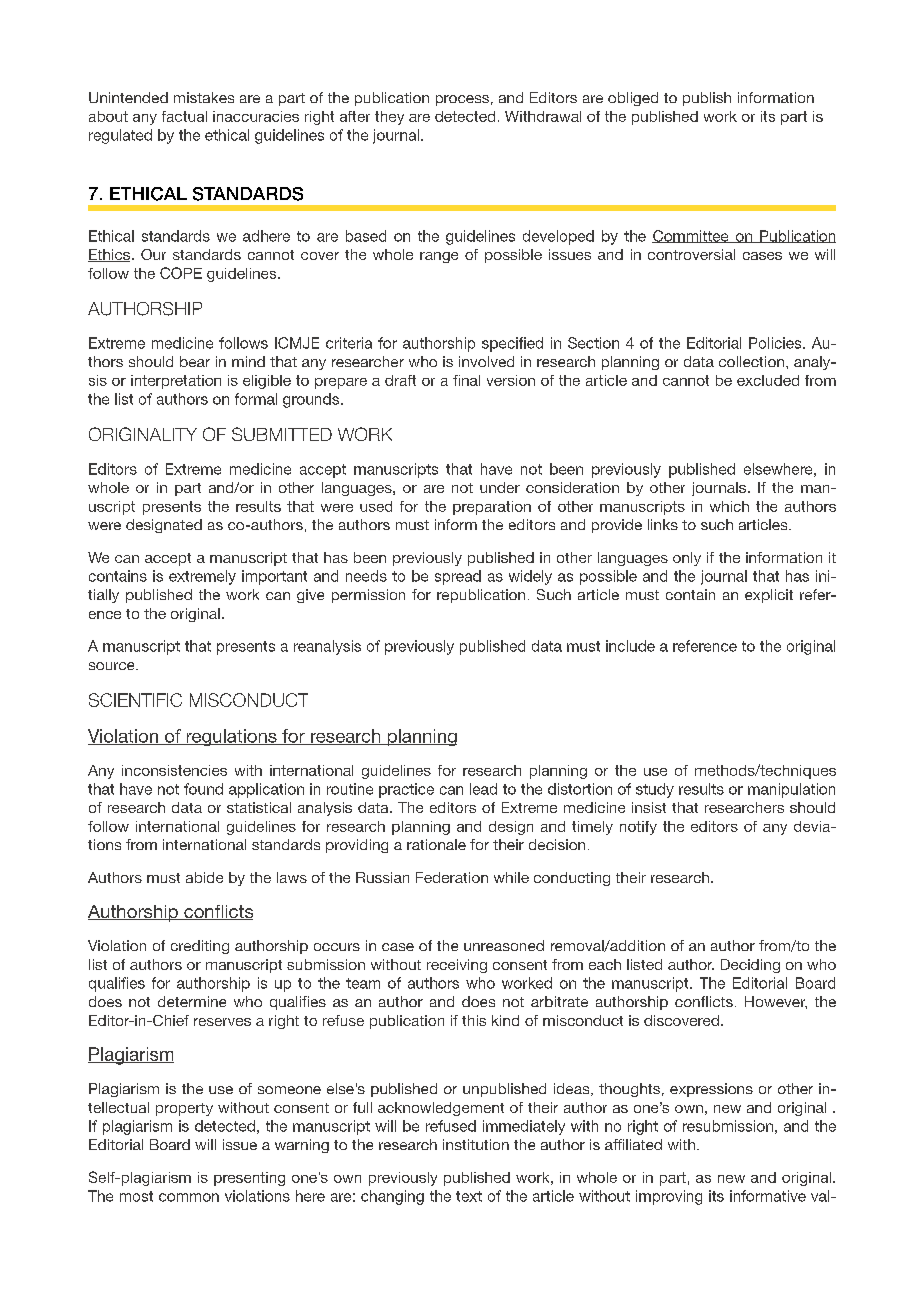 This screenshot has width=924, height=1308. I want to click on Deciding, so click(750, 966).
